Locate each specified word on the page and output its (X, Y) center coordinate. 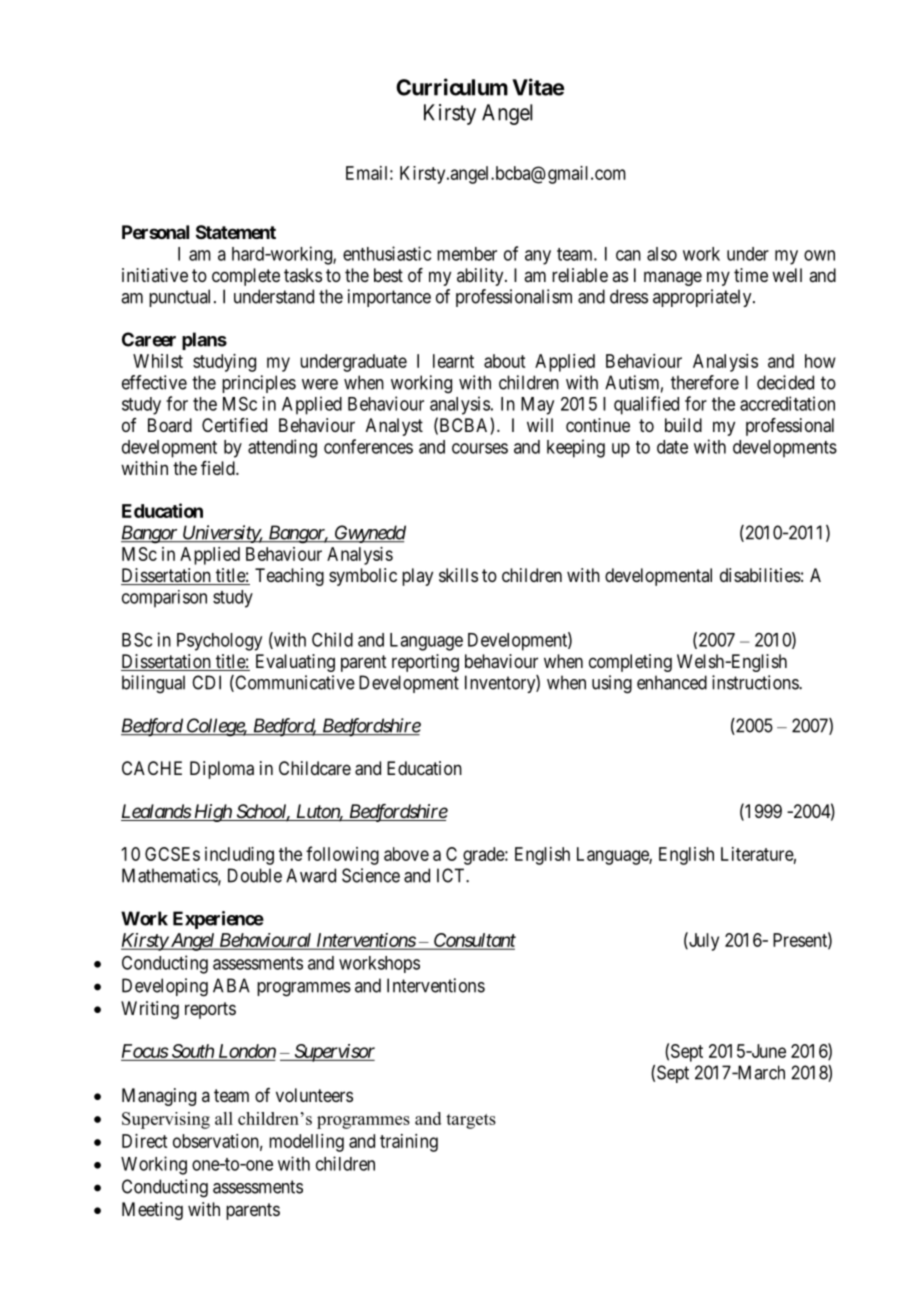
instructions (756, 682)
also (662, 254)
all (224, 1118)
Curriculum (452, 87)
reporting (425, 663)
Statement (236, 232)
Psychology (219, 642)
